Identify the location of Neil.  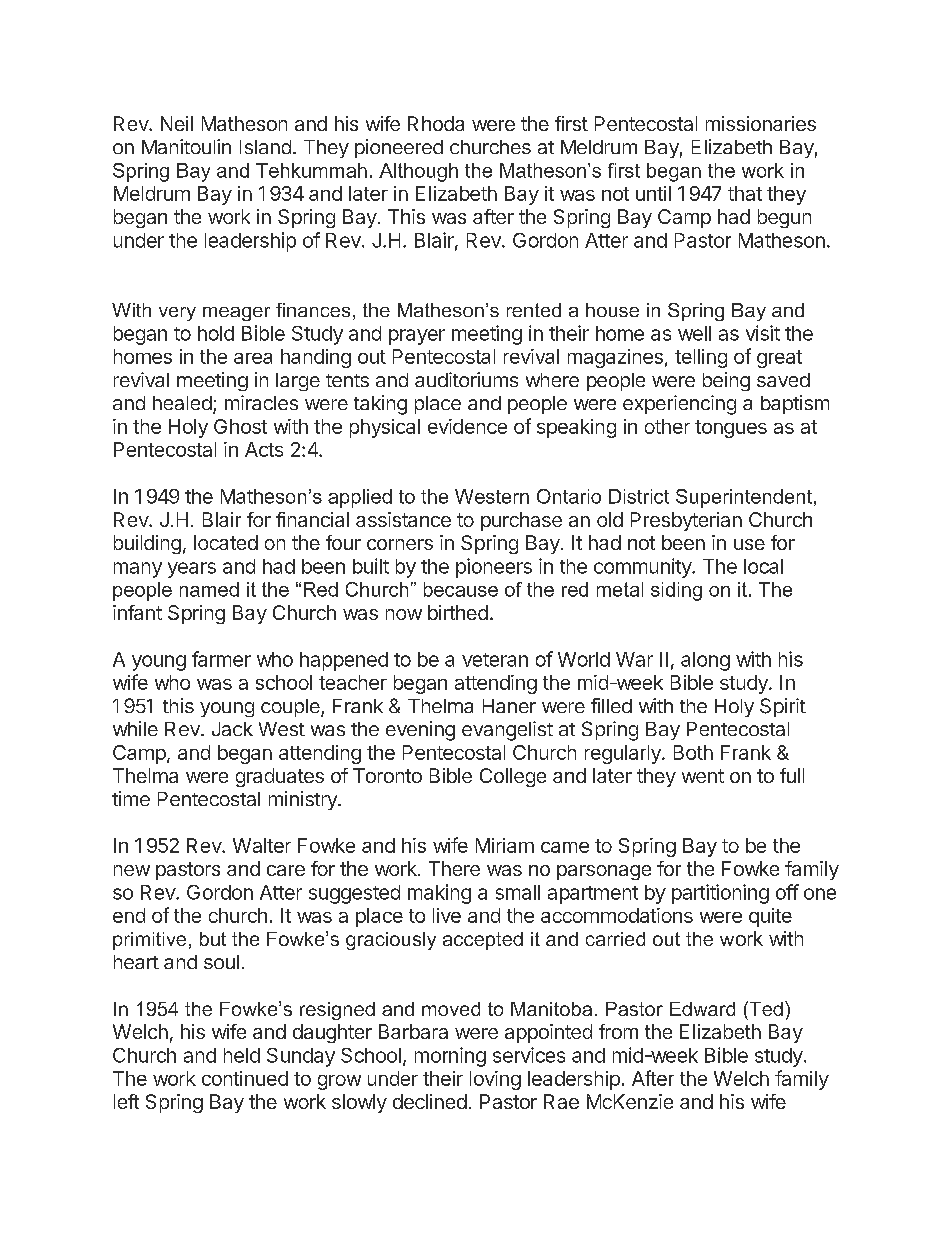
(177, 123).
